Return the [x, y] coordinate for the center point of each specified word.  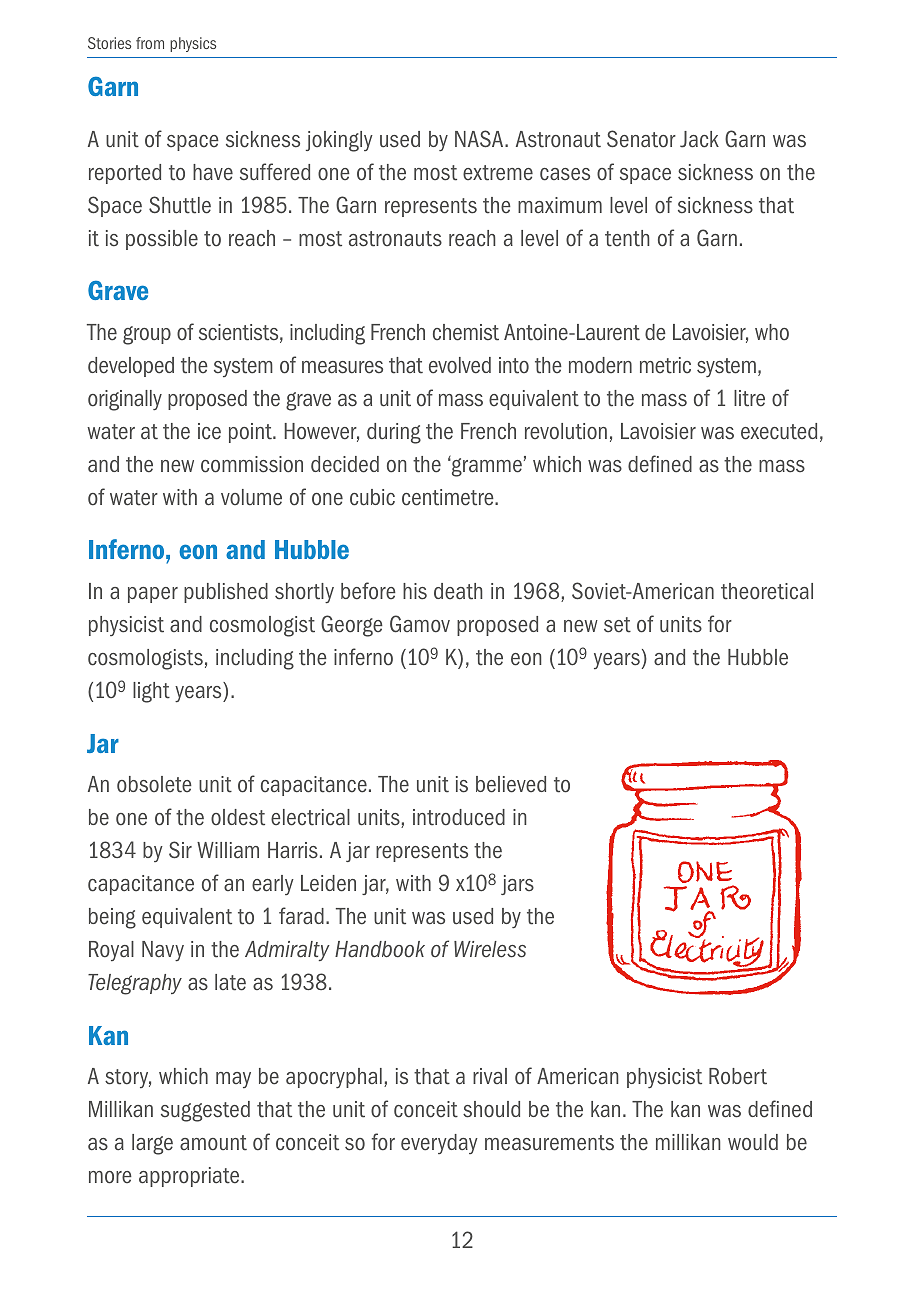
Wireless [490, 949]
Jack [699, 139]
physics [193, 44]
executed [779, 431]
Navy [163, 951]
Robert [738, 1076]
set [617, 625]
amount [213, 1143]
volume [251, 497]
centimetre [449, 497]
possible [162, 240]
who [772, 332]
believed [511, 784]
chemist [466, 332]
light [151, 692]
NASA [480, 139]
